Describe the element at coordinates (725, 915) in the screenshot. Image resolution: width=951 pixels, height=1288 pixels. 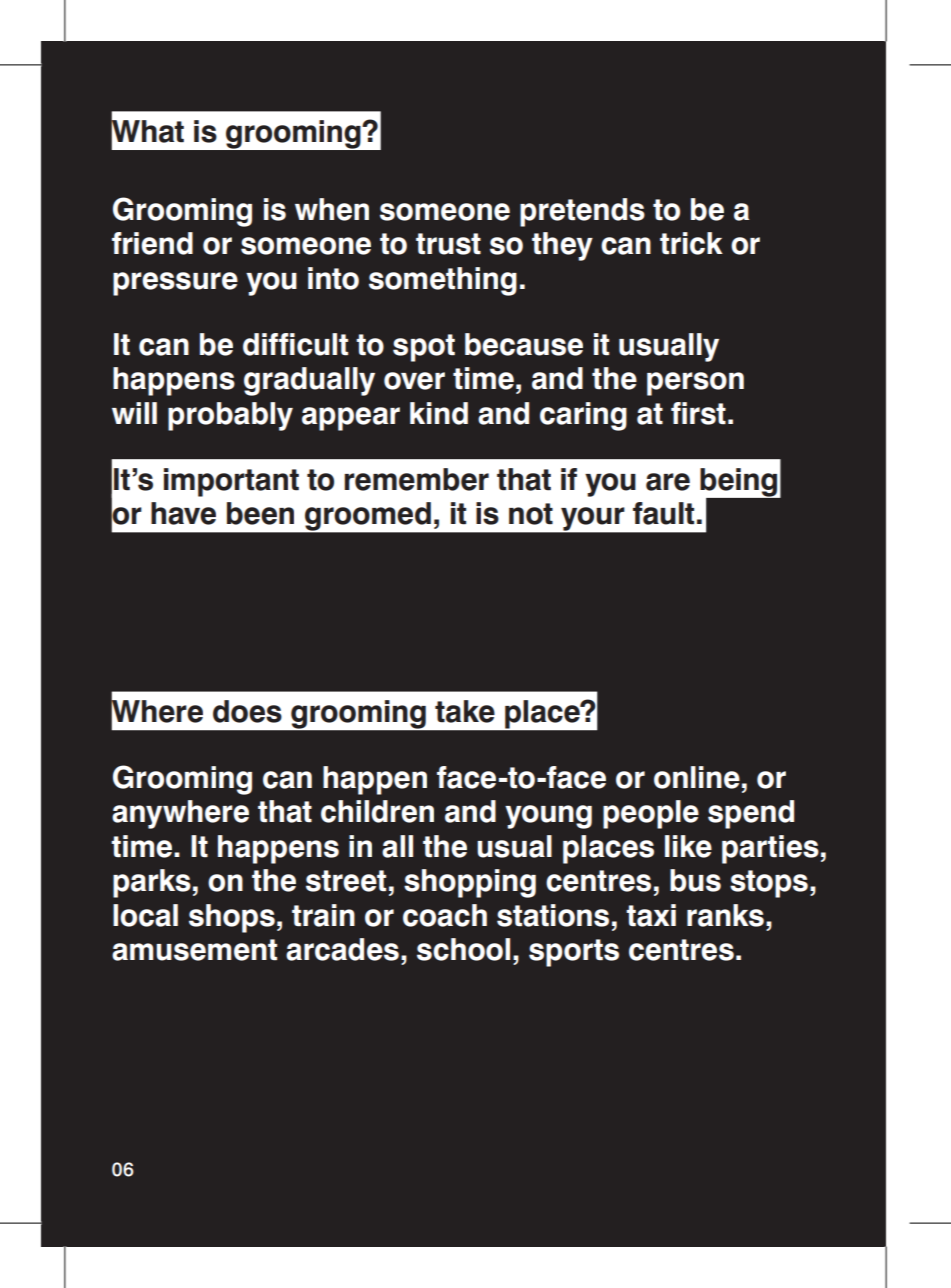
I see `ranks` at that location.
